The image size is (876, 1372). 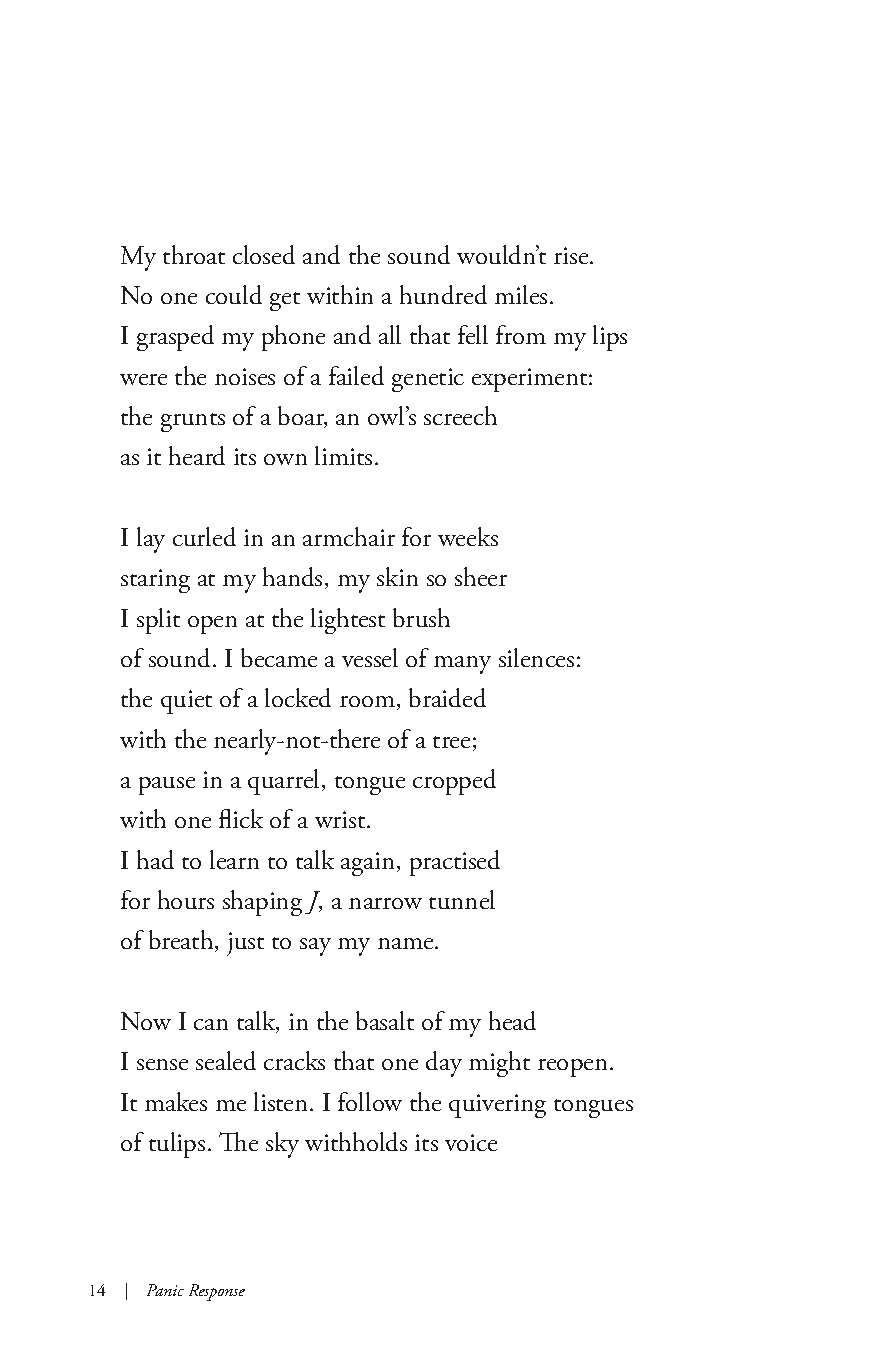 I want to click on wrist, so click(x=341, y=819).
